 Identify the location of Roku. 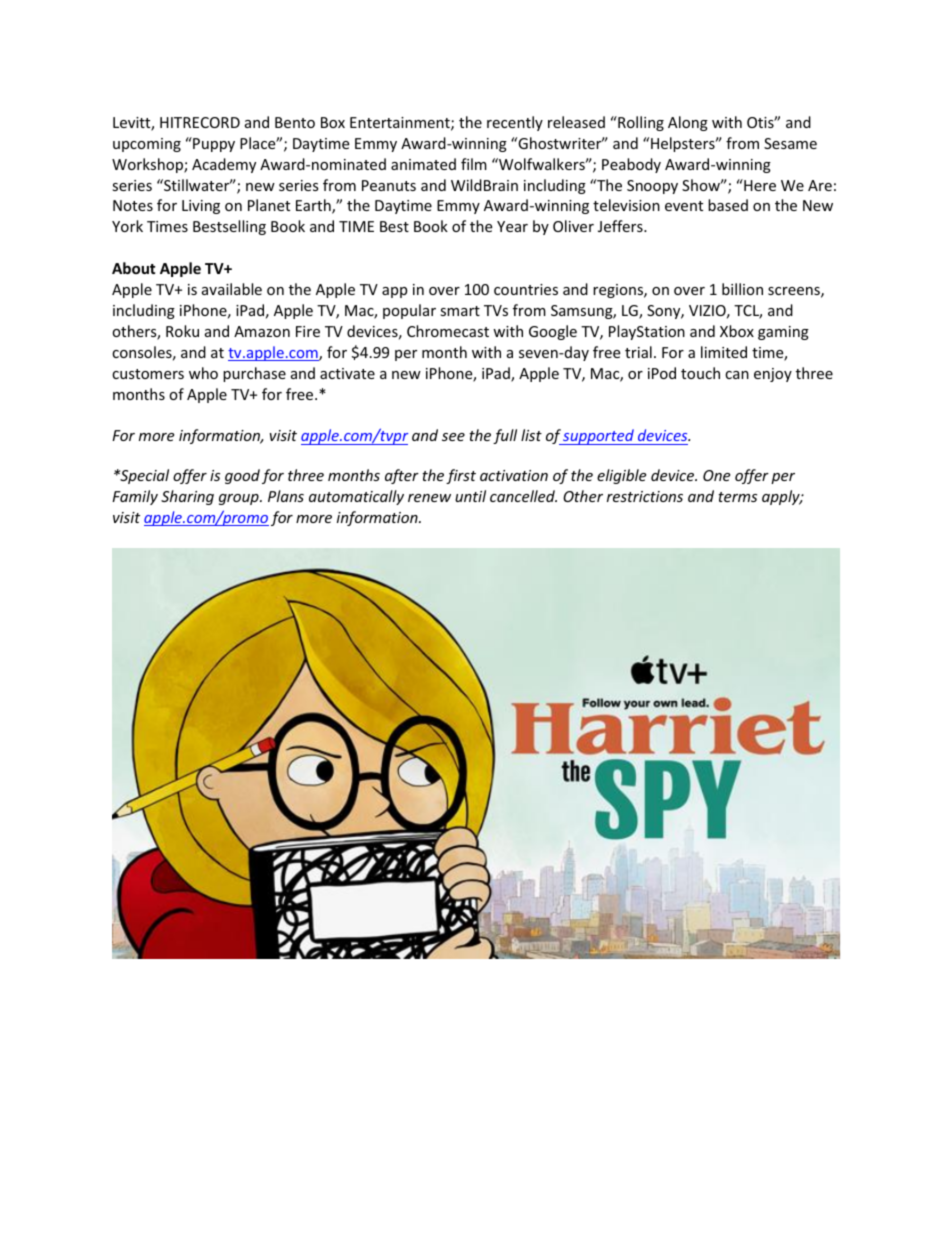
(182, 331).
